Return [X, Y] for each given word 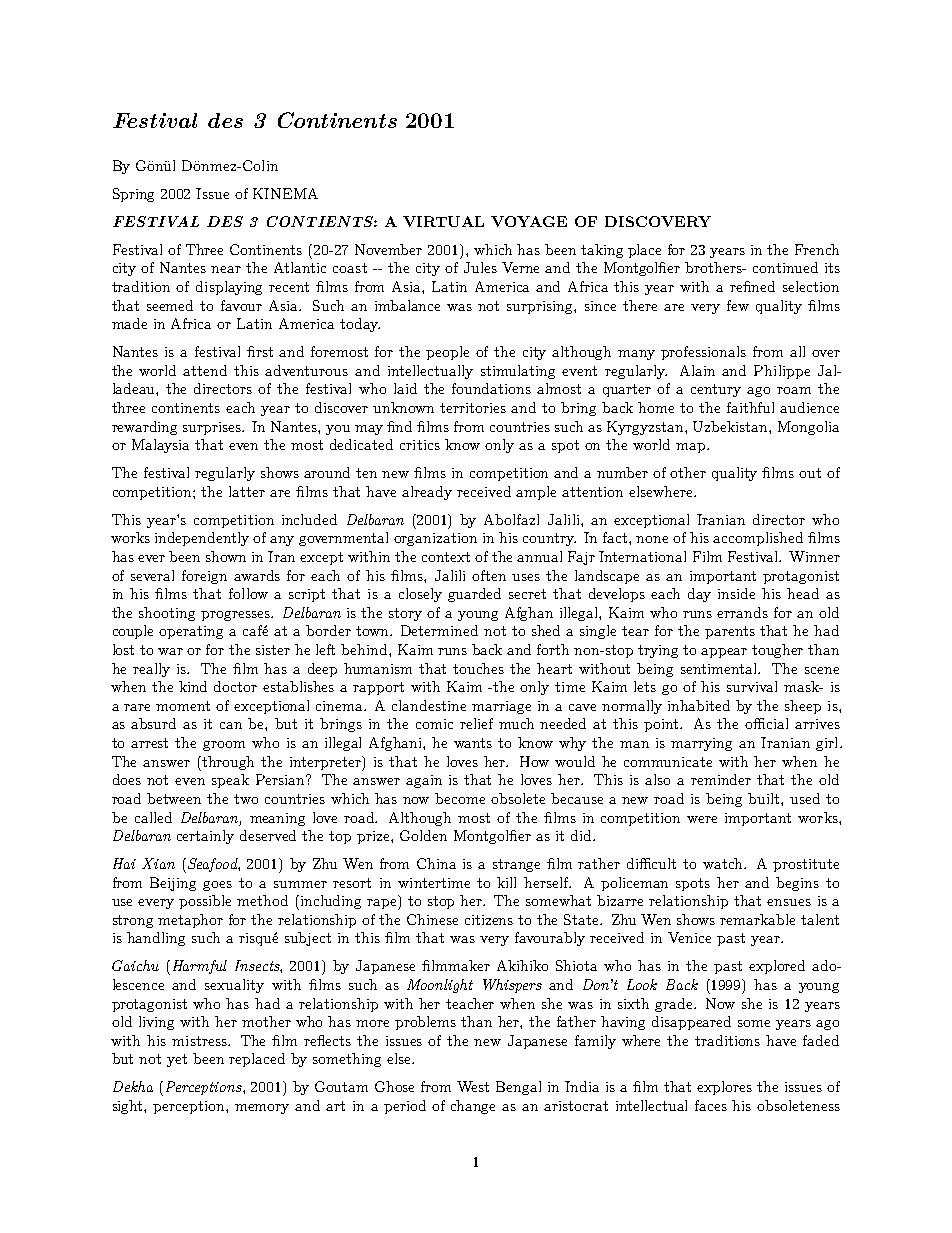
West [473, 1086]
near [226, 269]
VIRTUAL [443, 221]
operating [191, 632]
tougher [777, 651]
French [817, 249]
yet [177, 1060]
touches [478, 668]
